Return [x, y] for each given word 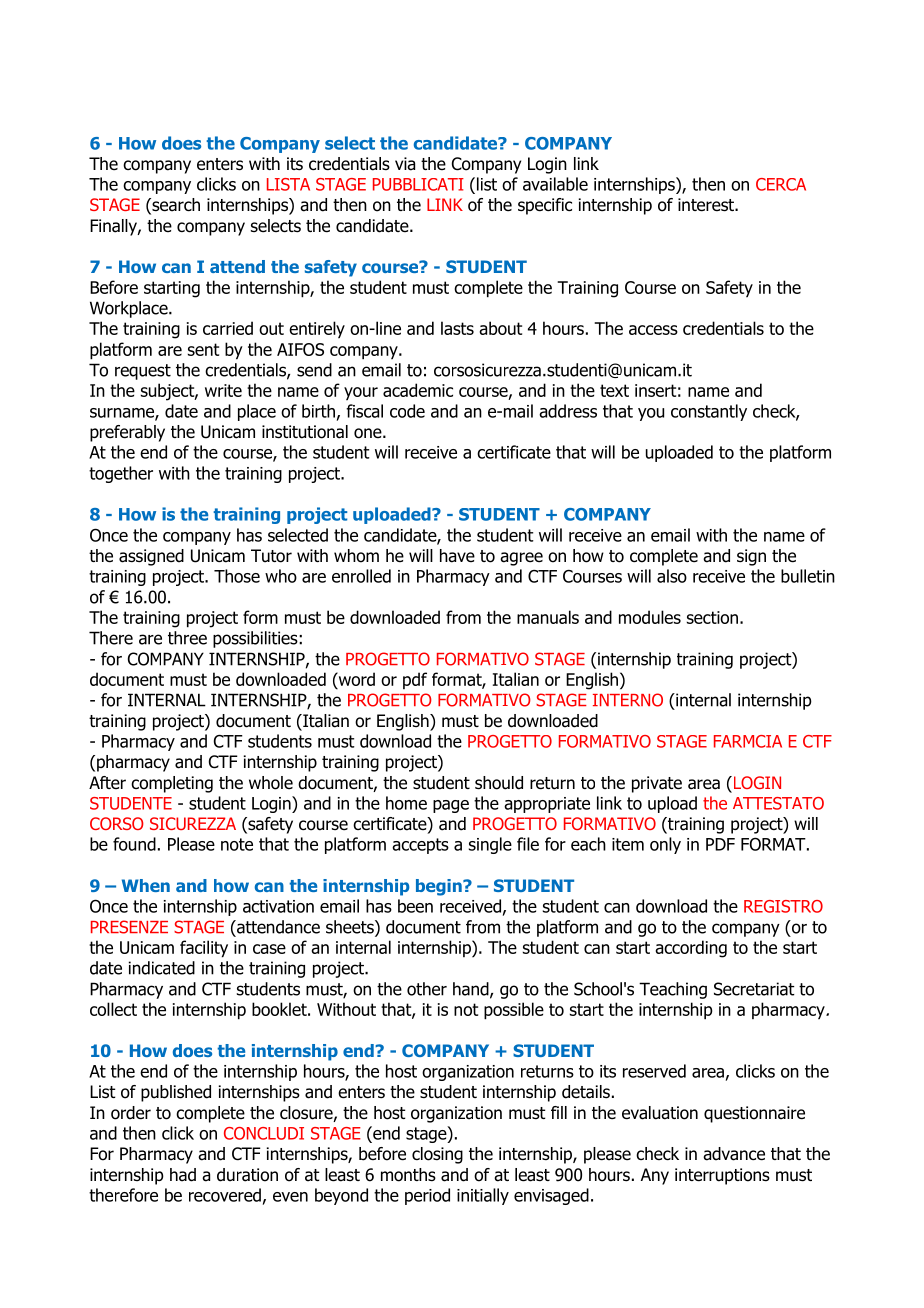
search [175, 206]
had [183, 1175]
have [457, 556]
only [665, 845]
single [490, 845]
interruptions [722, 1176]
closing [437, 1155]
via [405, 164]
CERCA [781, 184]
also [672, 576]
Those [237, 576]
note [237, 844]
